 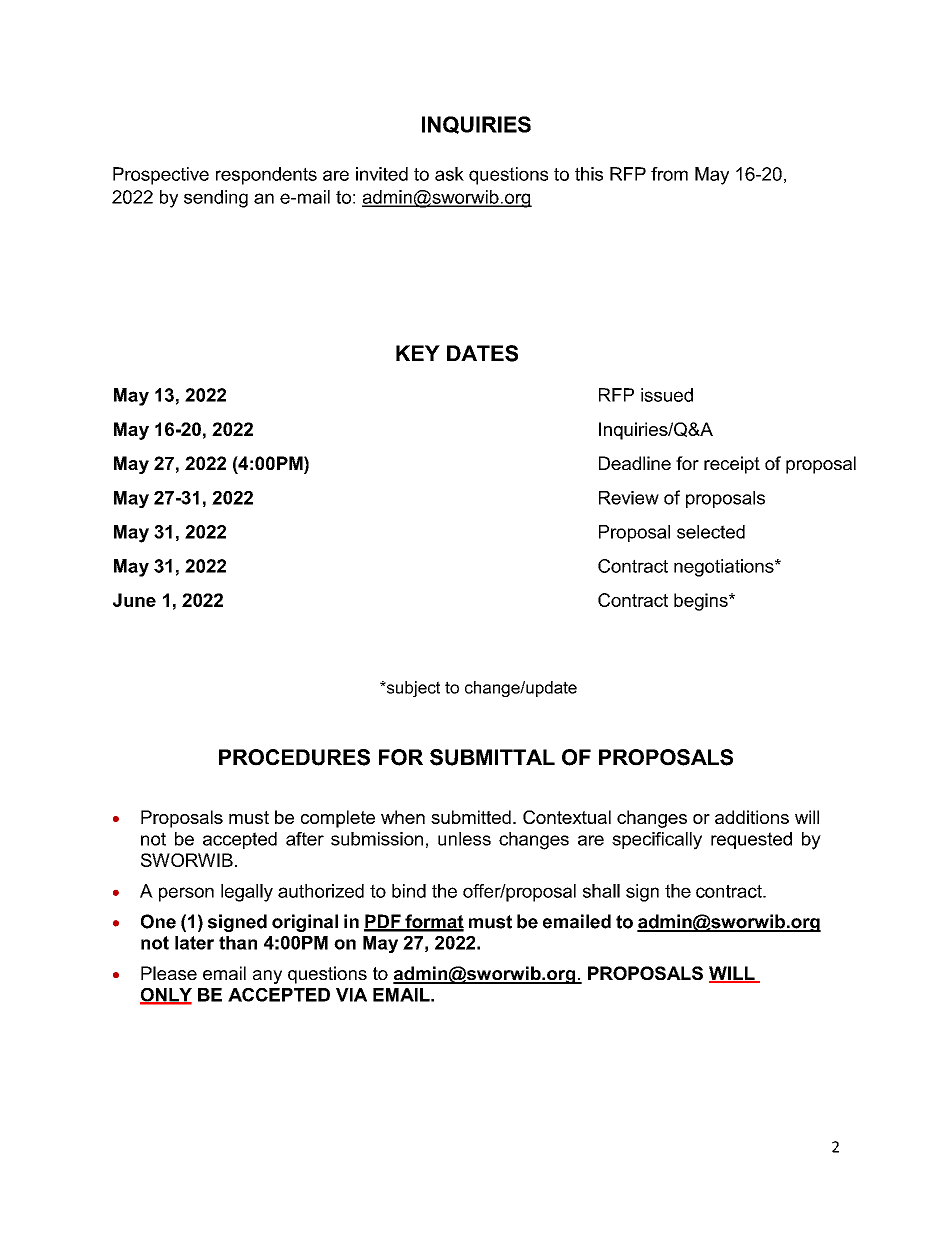 I want to click on from, so click(x=669, y=174).
